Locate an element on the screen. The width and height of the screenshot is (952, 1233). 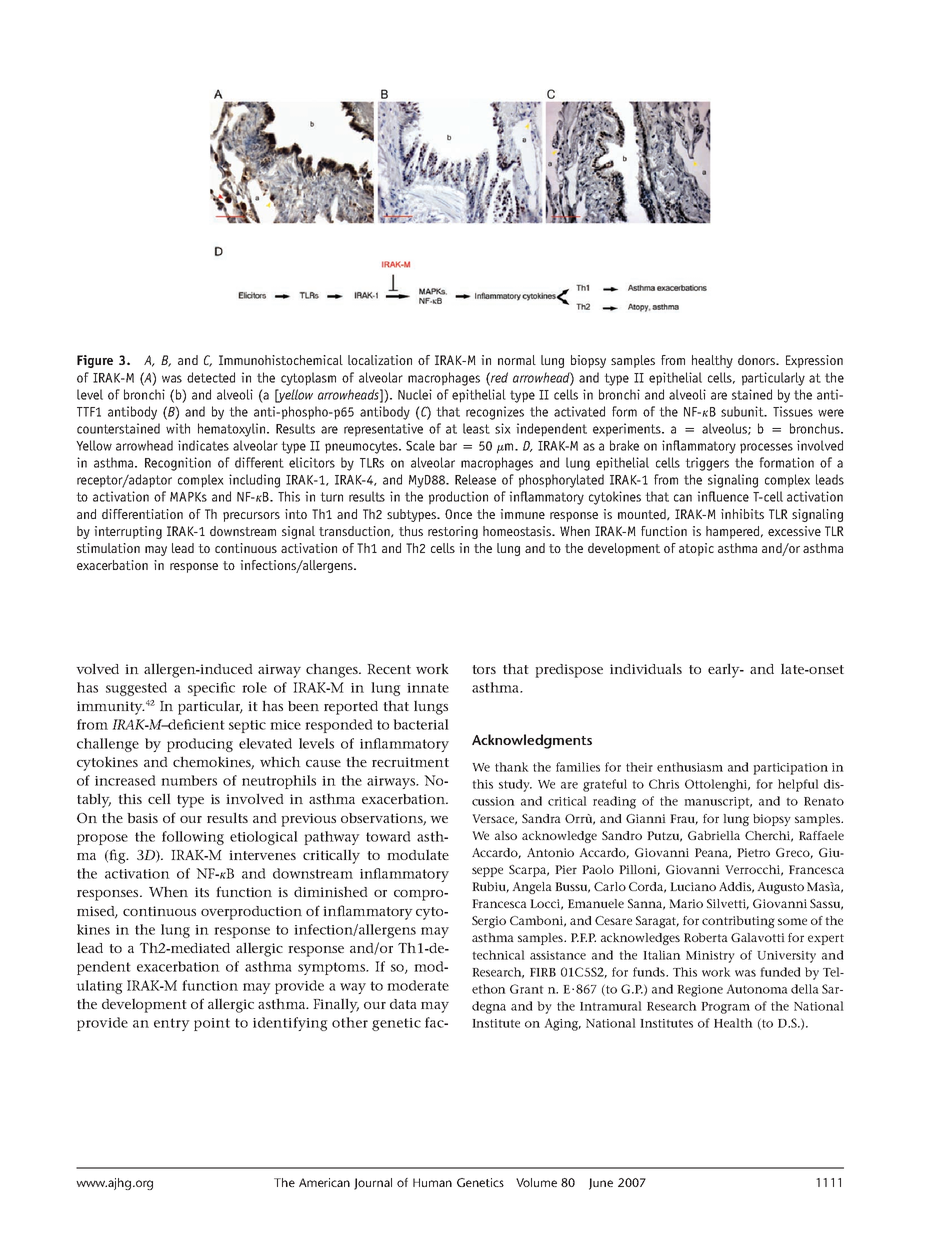
donors is located at coordinates (758, 360).
